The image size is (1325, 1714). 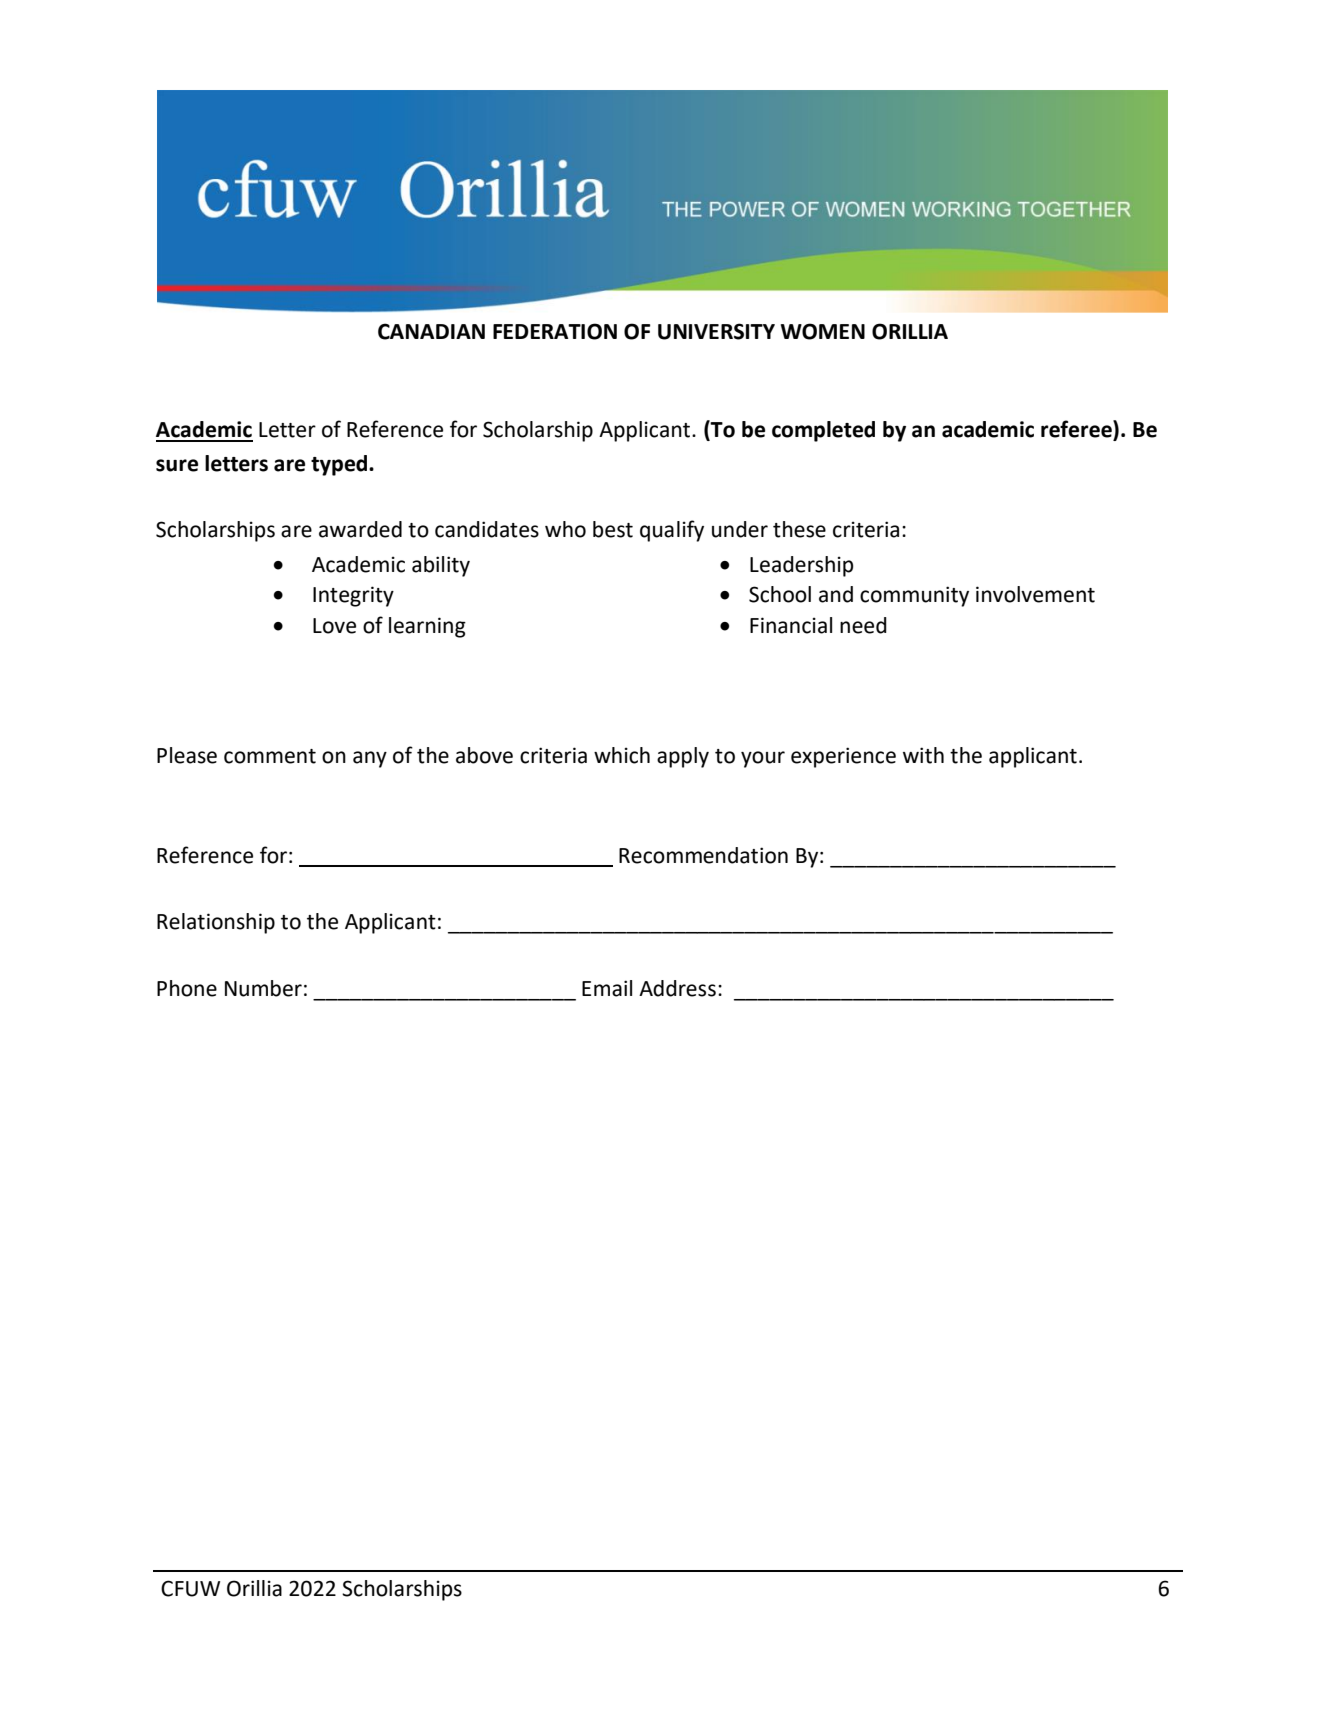 I want to click on Financial, so click(x=791, y=625).
